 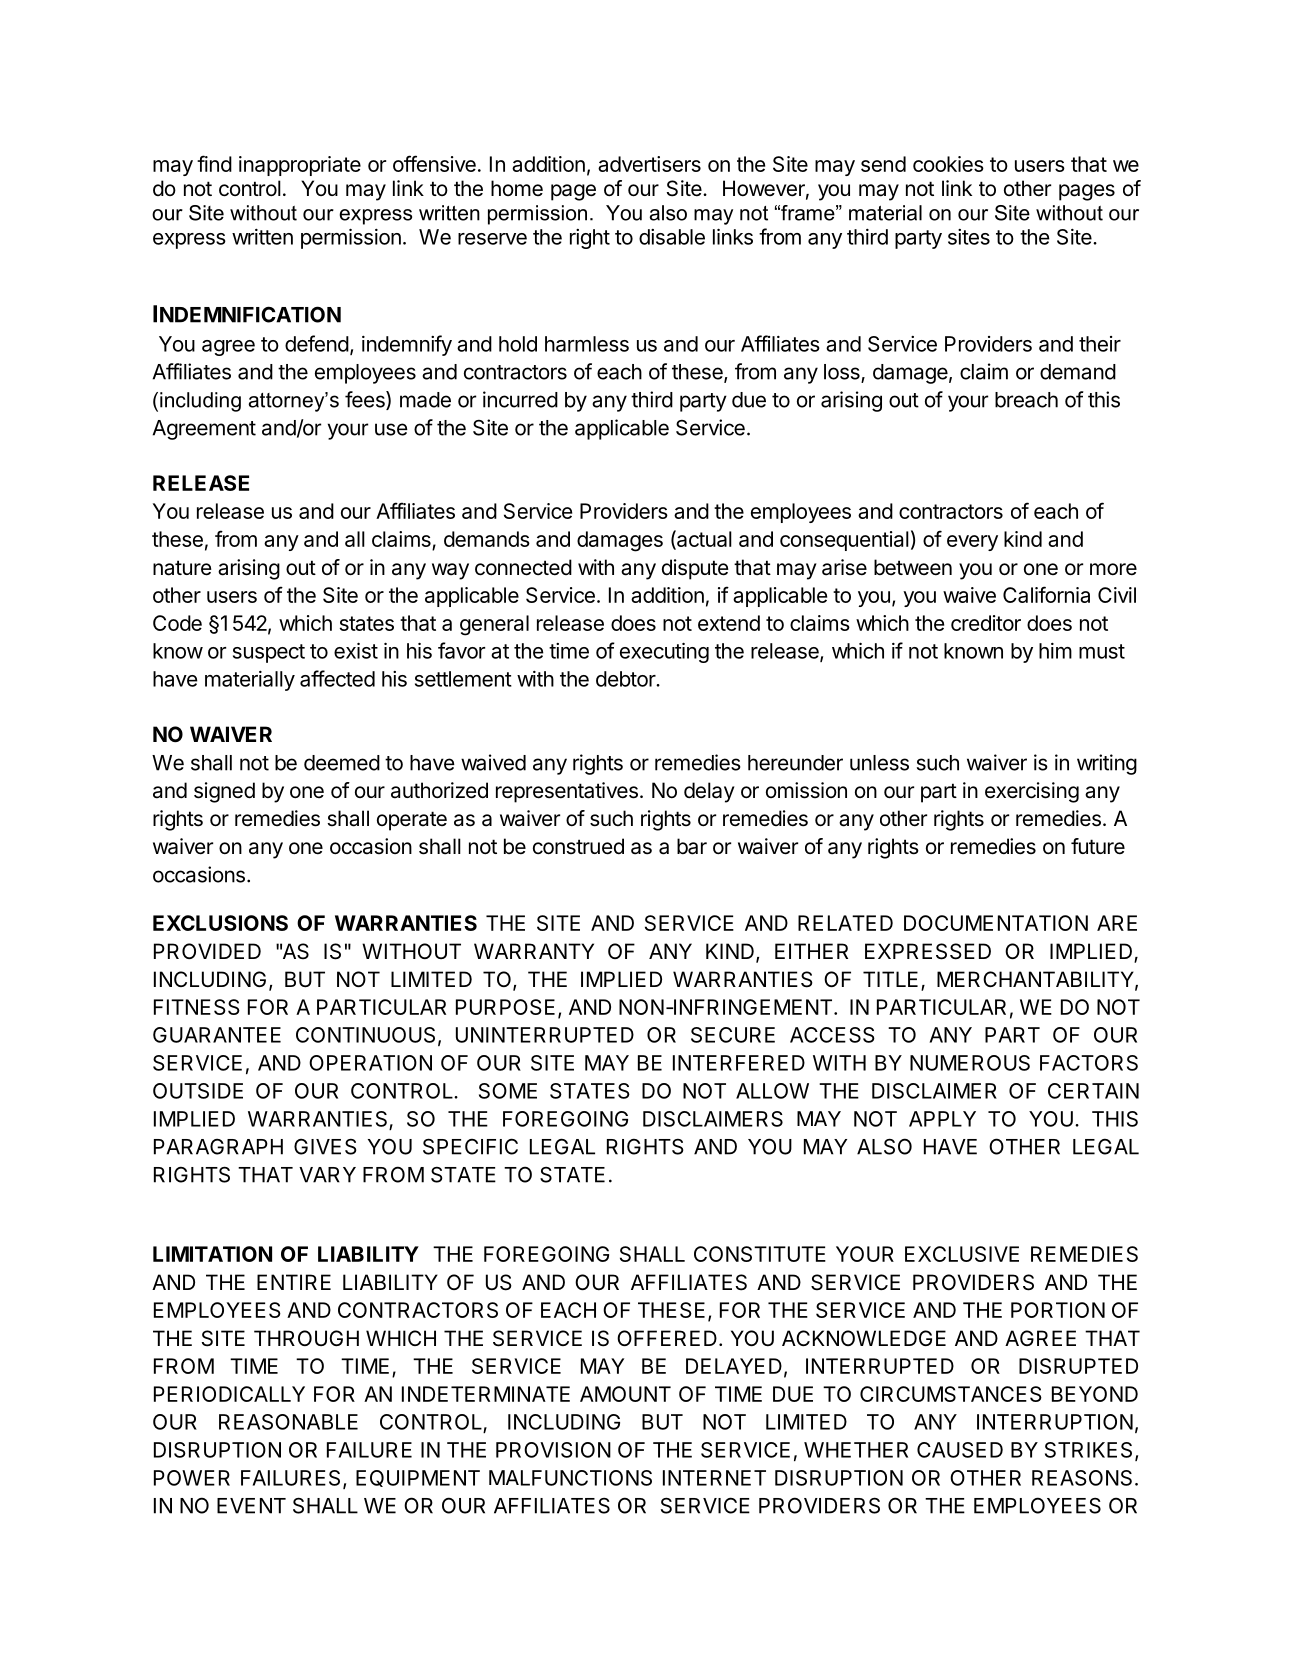 What do you see at coordinates (300, 166) in the screenshot?
I see `inappropriate` at bounding box center [300, 166].
